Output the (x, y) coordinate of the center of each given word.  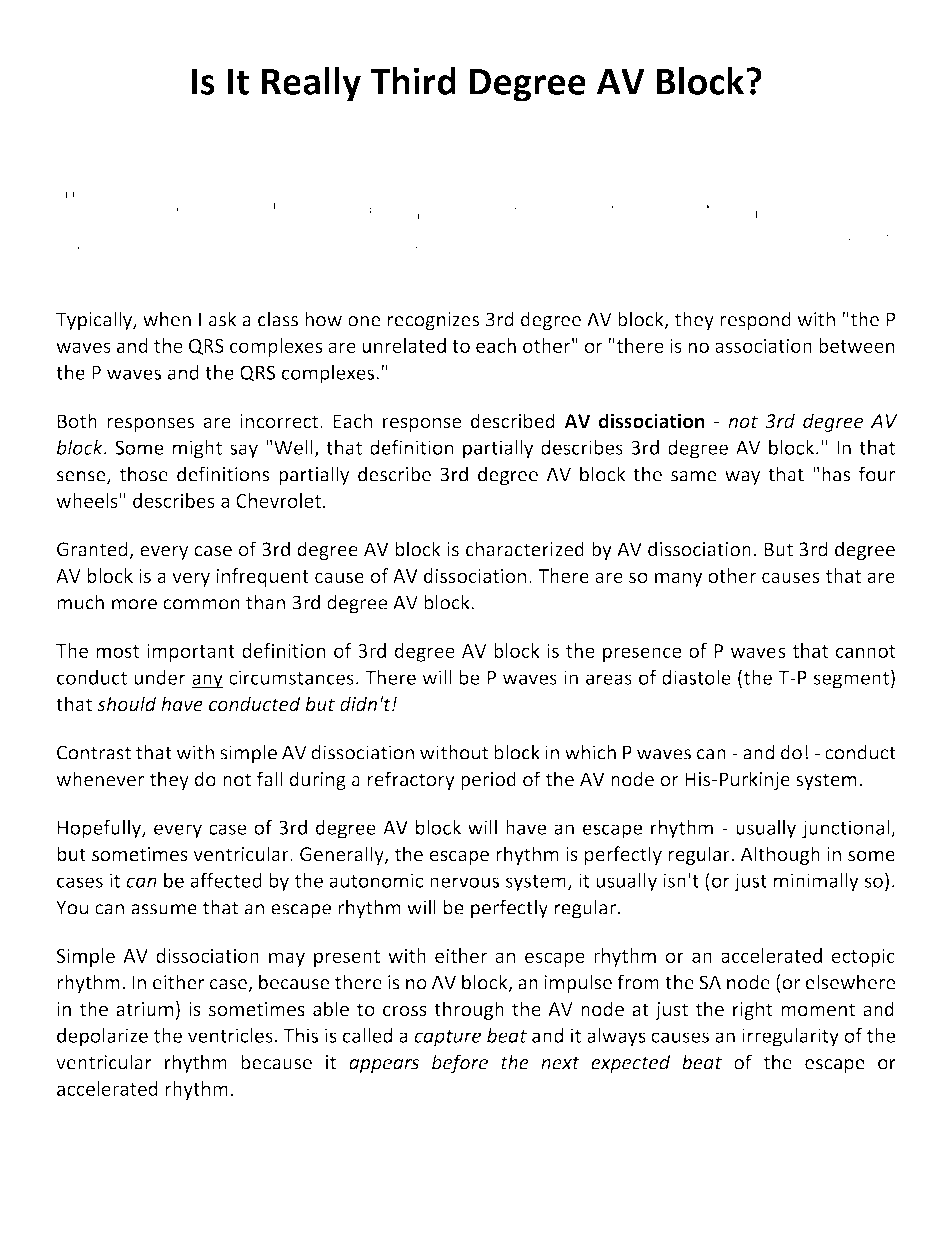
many (679, 579)
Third (413, 81)
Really (311, 84)
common (201, 604)
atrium (144, 1009)
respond (755, 321)
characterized (525, 549)
